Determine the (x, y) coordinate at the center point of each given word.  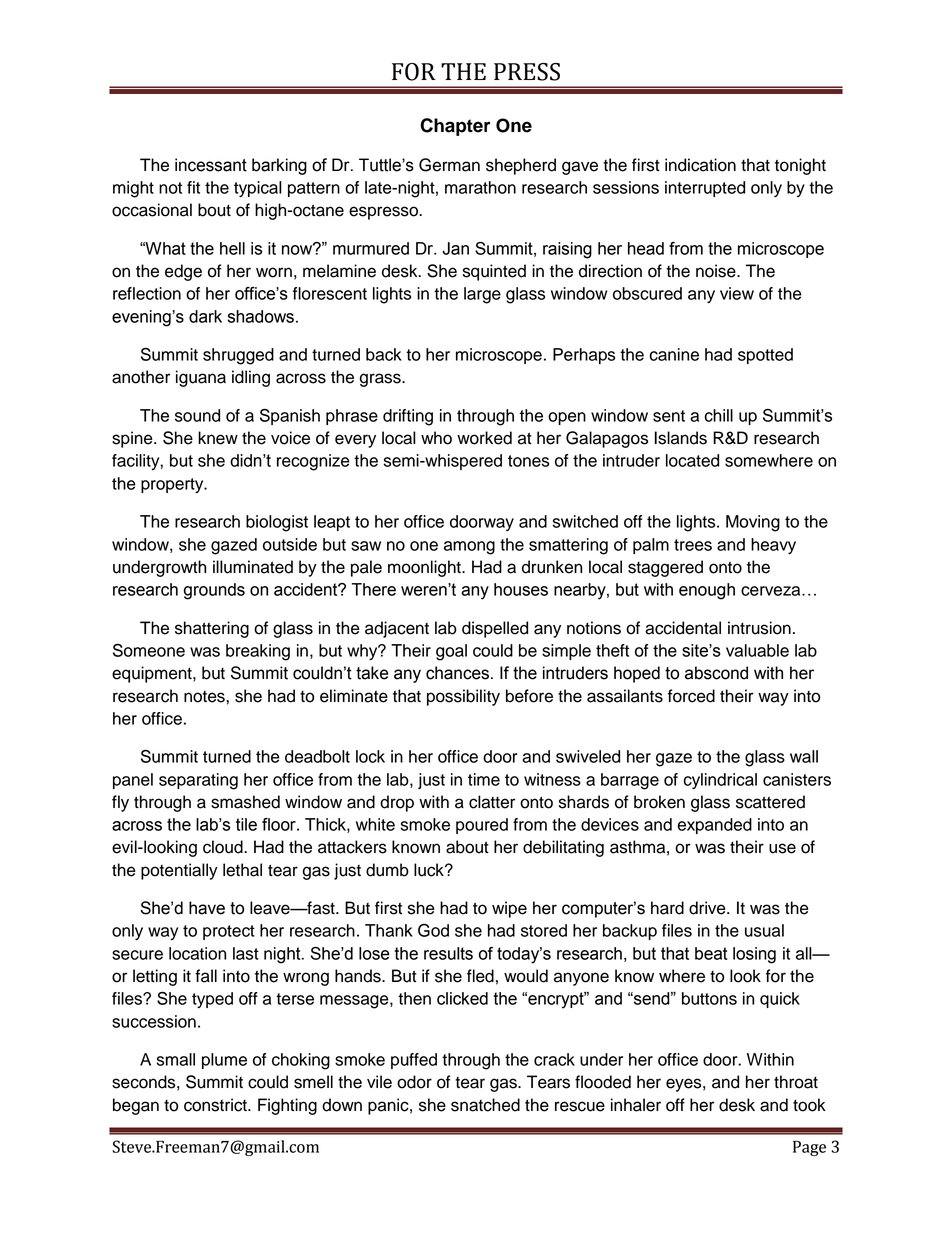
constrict (216, 1105)
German (449, 165)
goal (451, 652)
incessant (211, 165)
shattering (212, 629)
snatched (485, 1105)
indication (700, 165)
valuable (757, 650)
